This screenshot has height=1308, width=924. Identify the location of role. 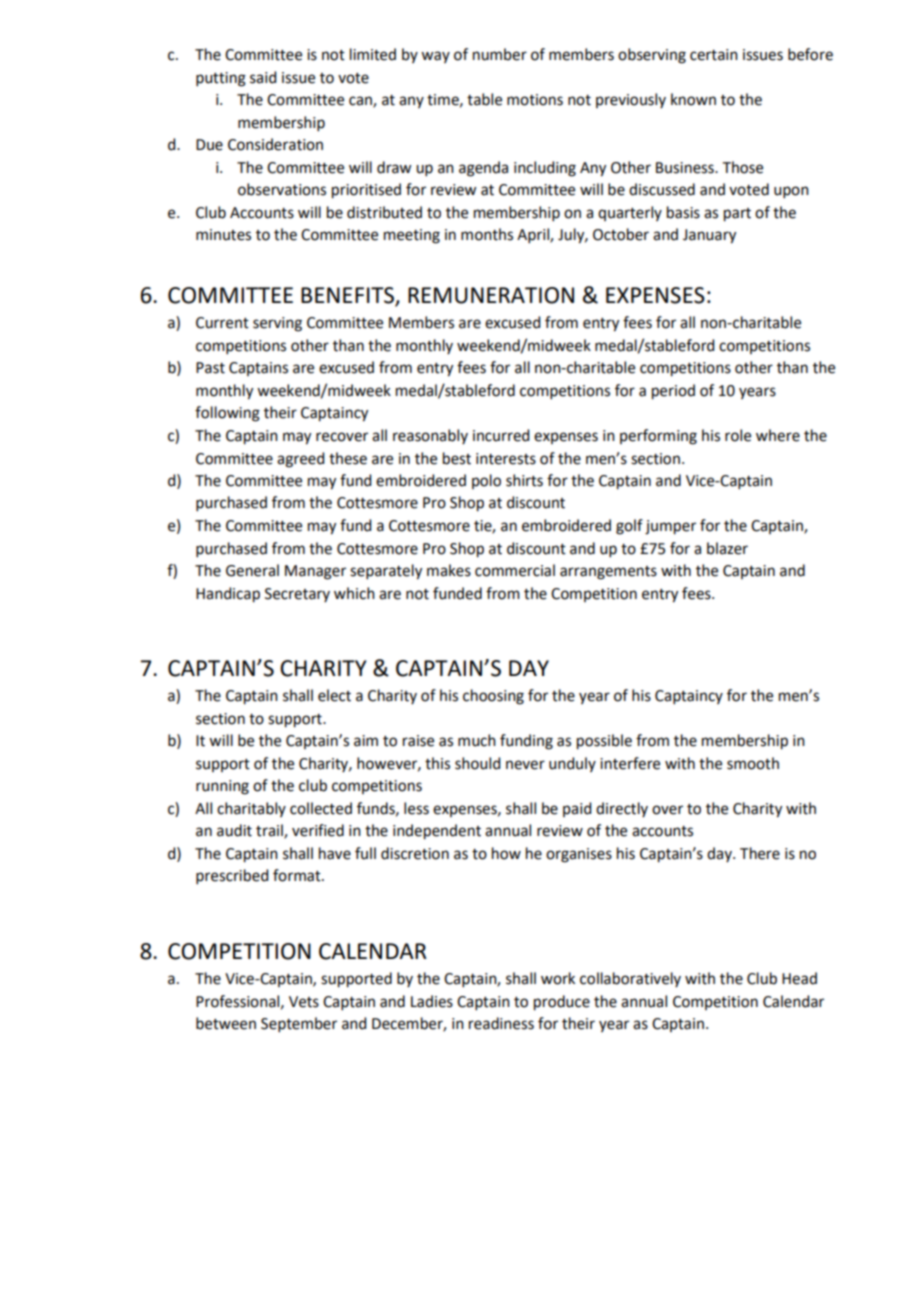
(738, 435).
